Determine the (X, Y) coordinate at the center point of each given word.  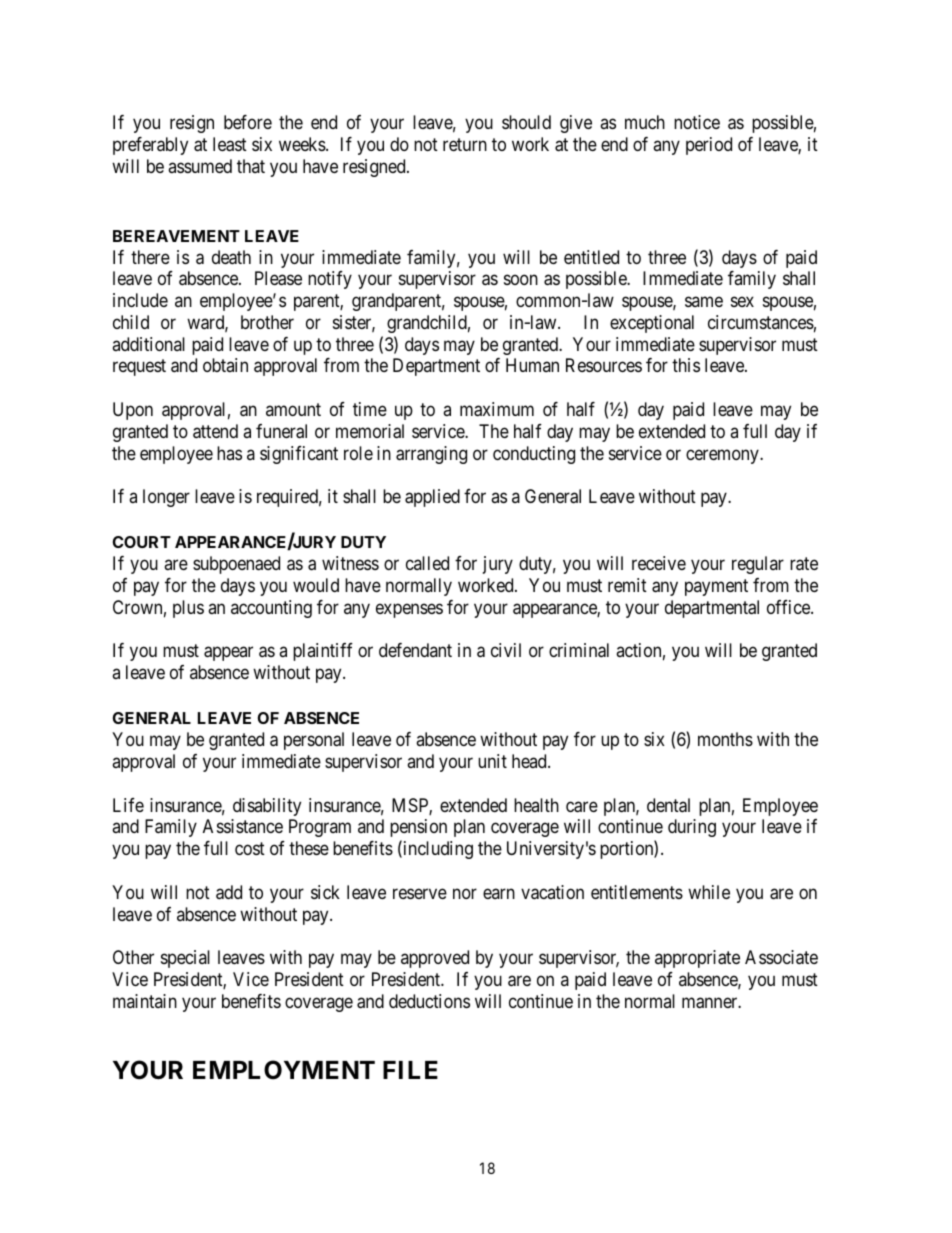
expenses (409, 610)
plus (188, 609)
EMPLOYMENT (284, 1070)
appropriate (697, 959)
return (465, 144)
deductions (429, 1001)
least (230, 144)
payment (716, 587)
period (709, 146)
